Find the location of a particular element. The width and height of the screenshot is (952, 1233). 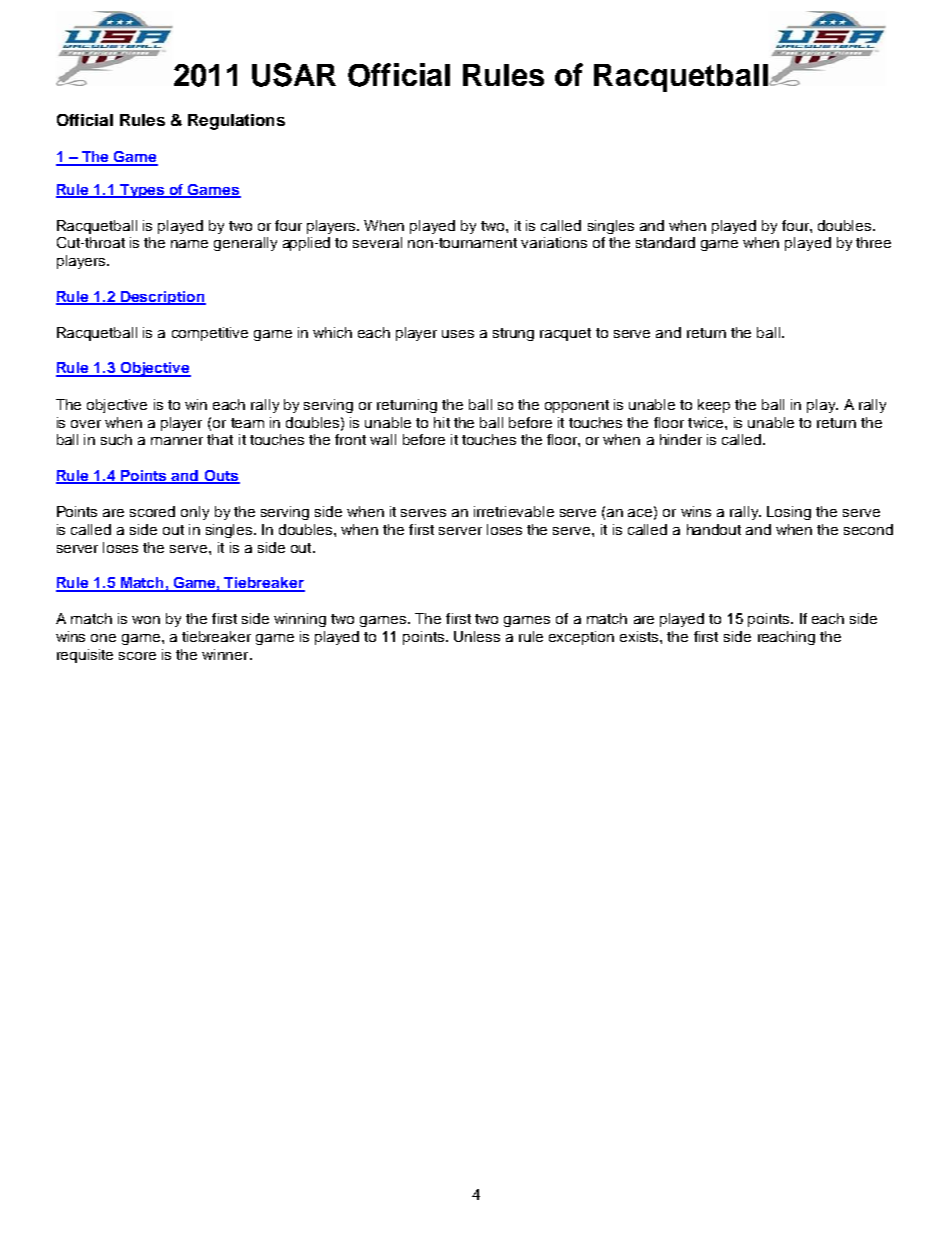

three is located at coordinates (873, 242).
